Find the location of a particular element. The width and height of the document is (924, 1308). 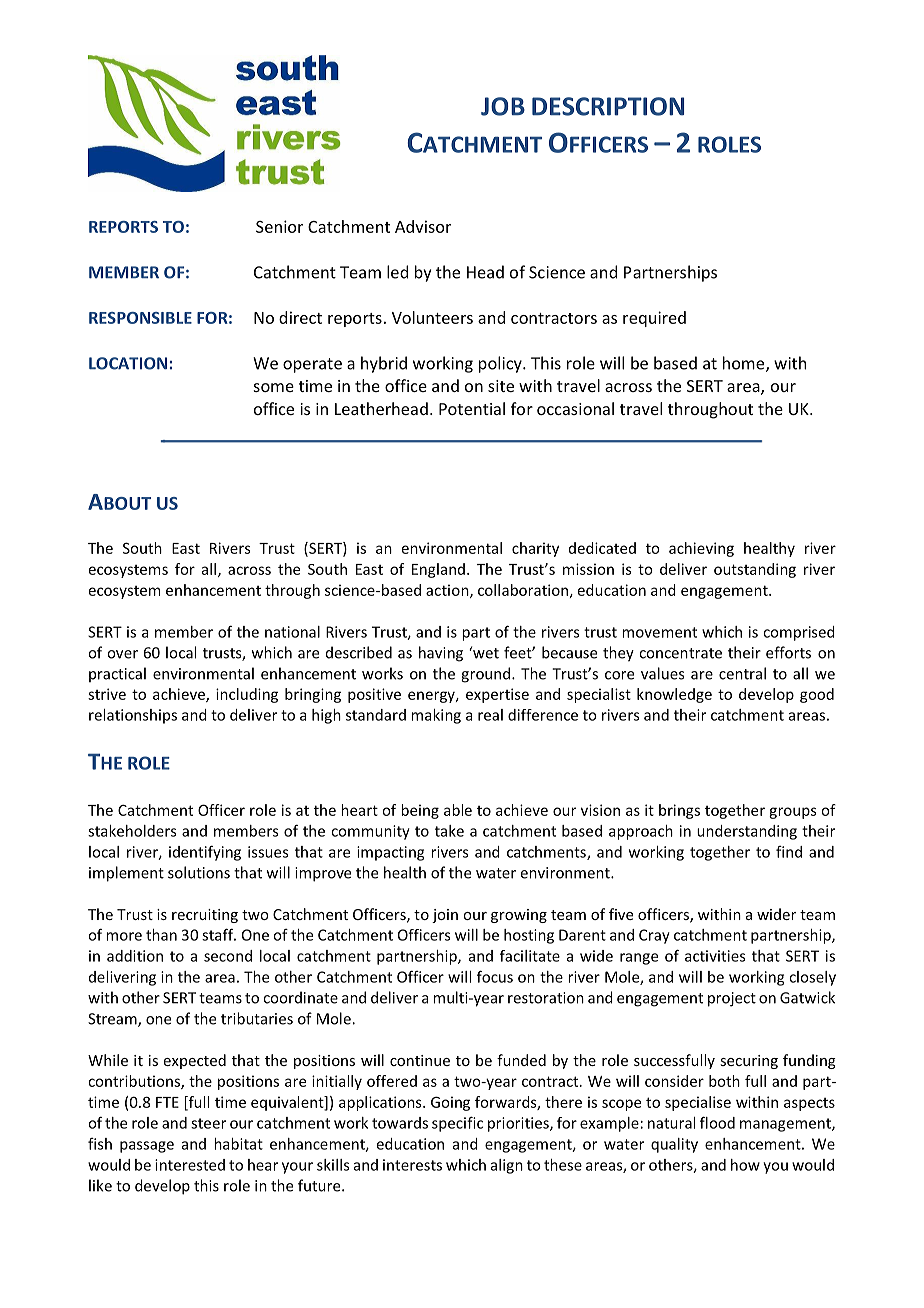

specific is located at coordinates (457, 1124).
